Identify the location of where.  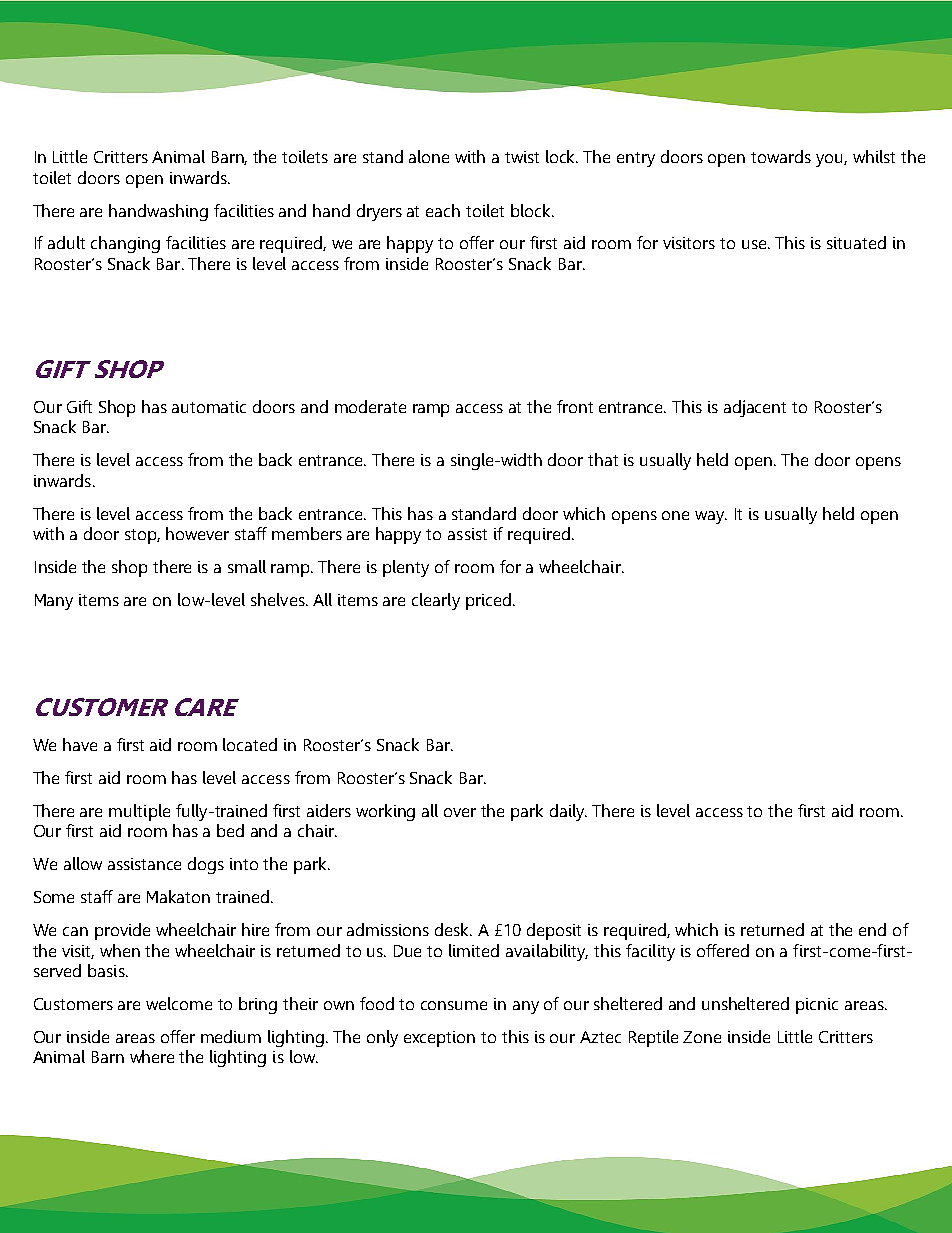
(152, 1056).
